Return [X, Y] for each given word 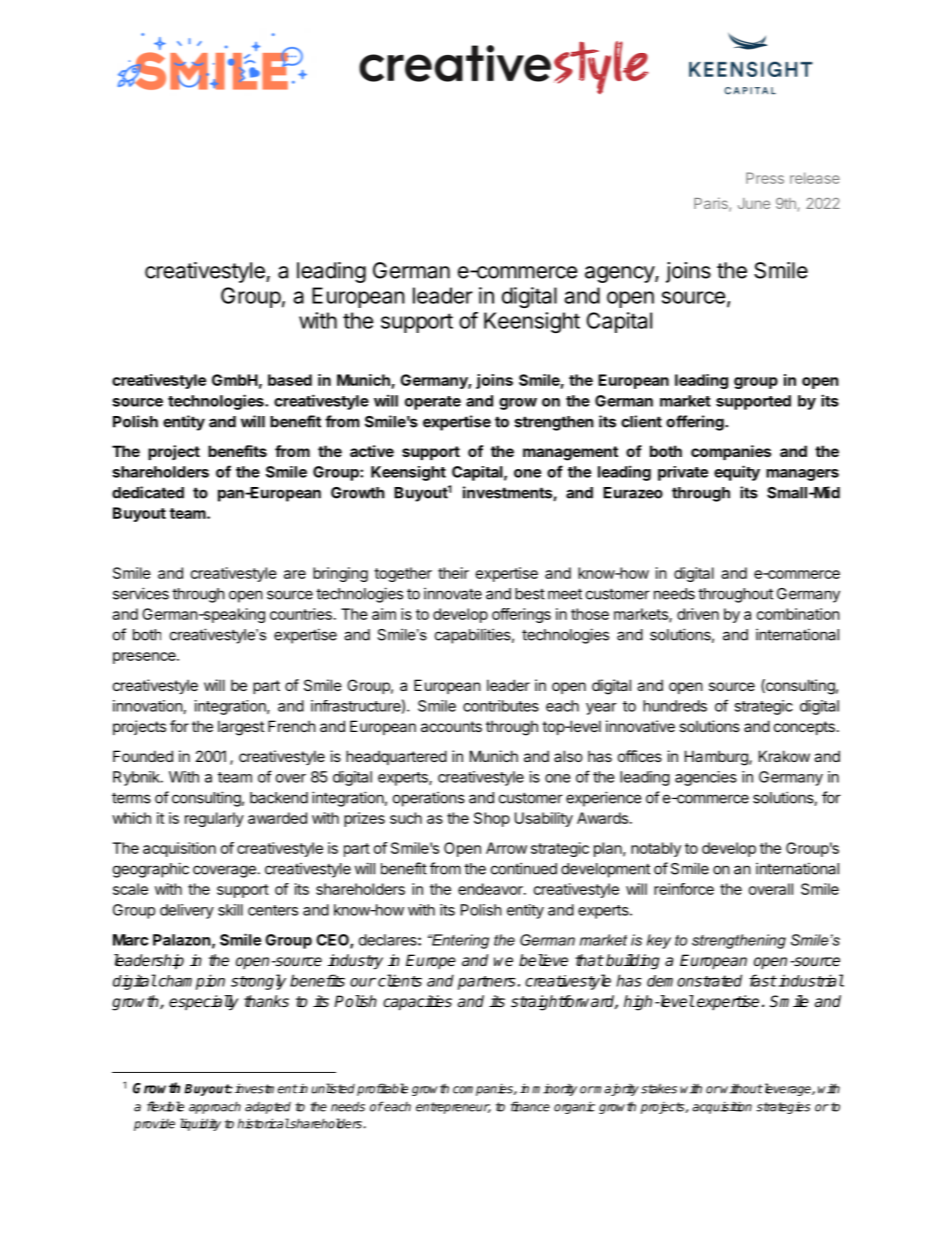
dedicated [148, 492]
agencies [706, 778]
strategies [783, 1108]
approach [215, 1107]
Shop [492, 819]
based [290, 380]
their [453, 573]
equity [737, 473]
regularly [214, 819]
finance [530, 1106]
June [754, 203]
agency [620, 274]
